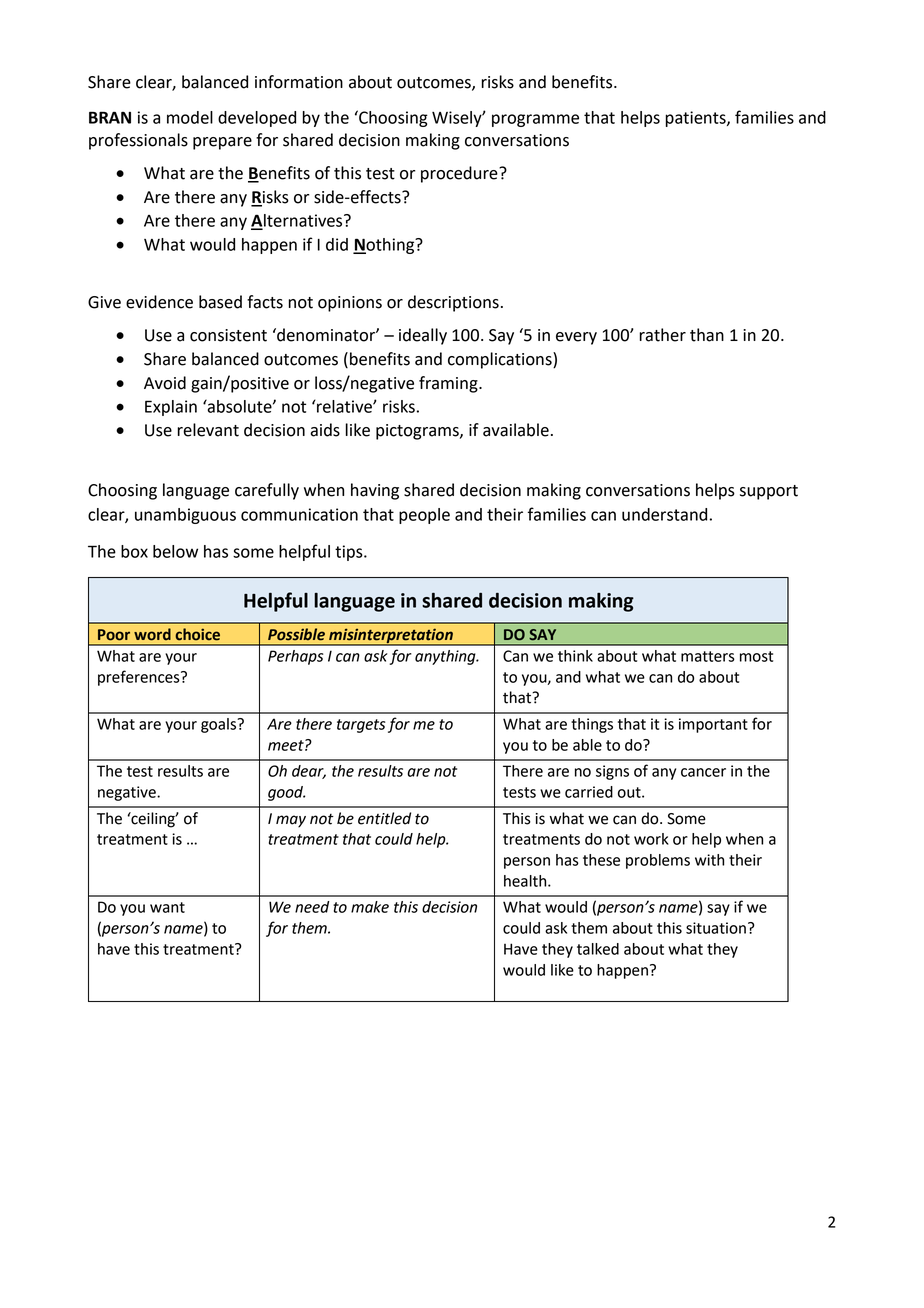 The image size is (924, 1308). I want to click on choice, so click(197, 634).
